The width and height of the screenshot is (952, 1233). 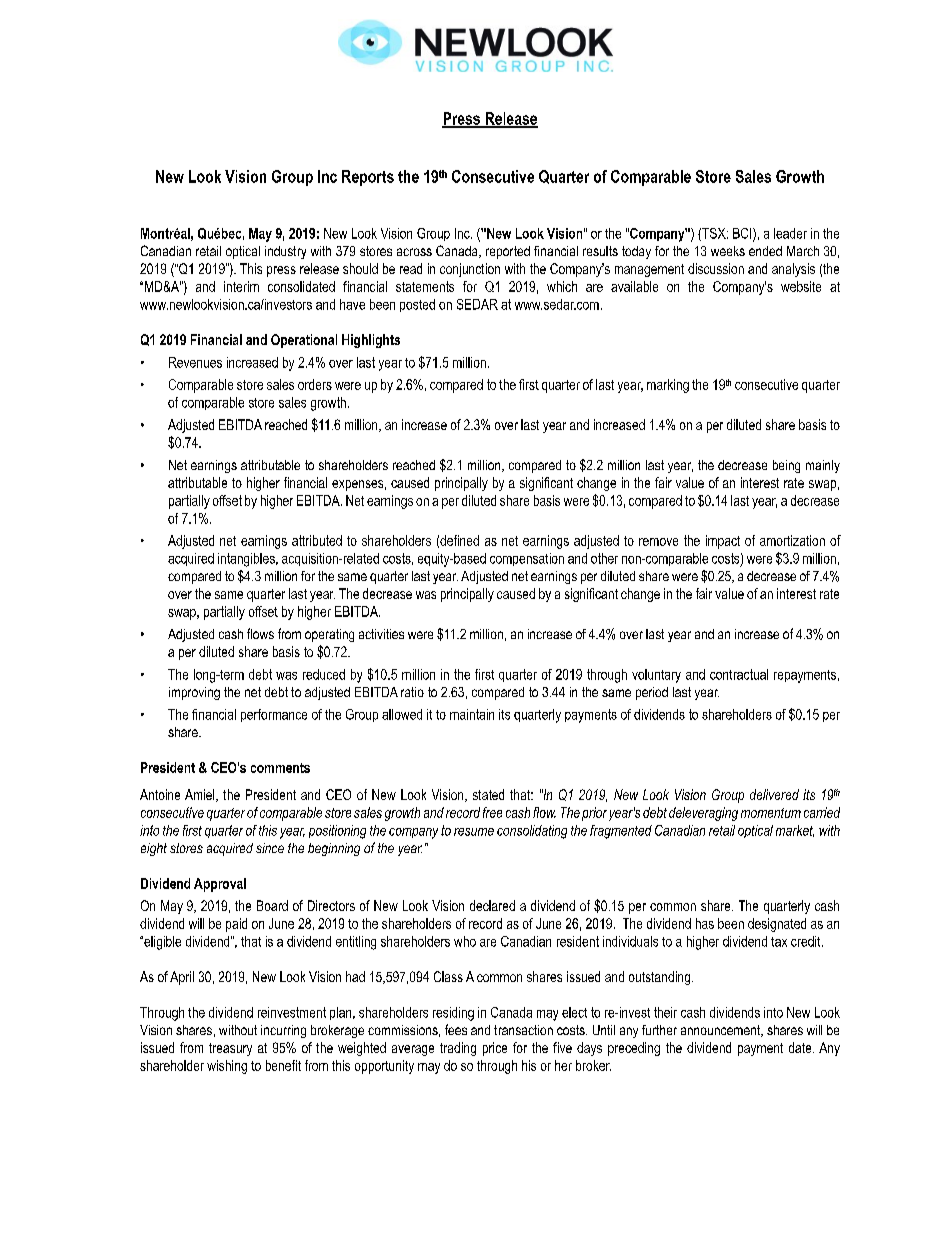 I want to click on reported, so click(x=508, y=252).
